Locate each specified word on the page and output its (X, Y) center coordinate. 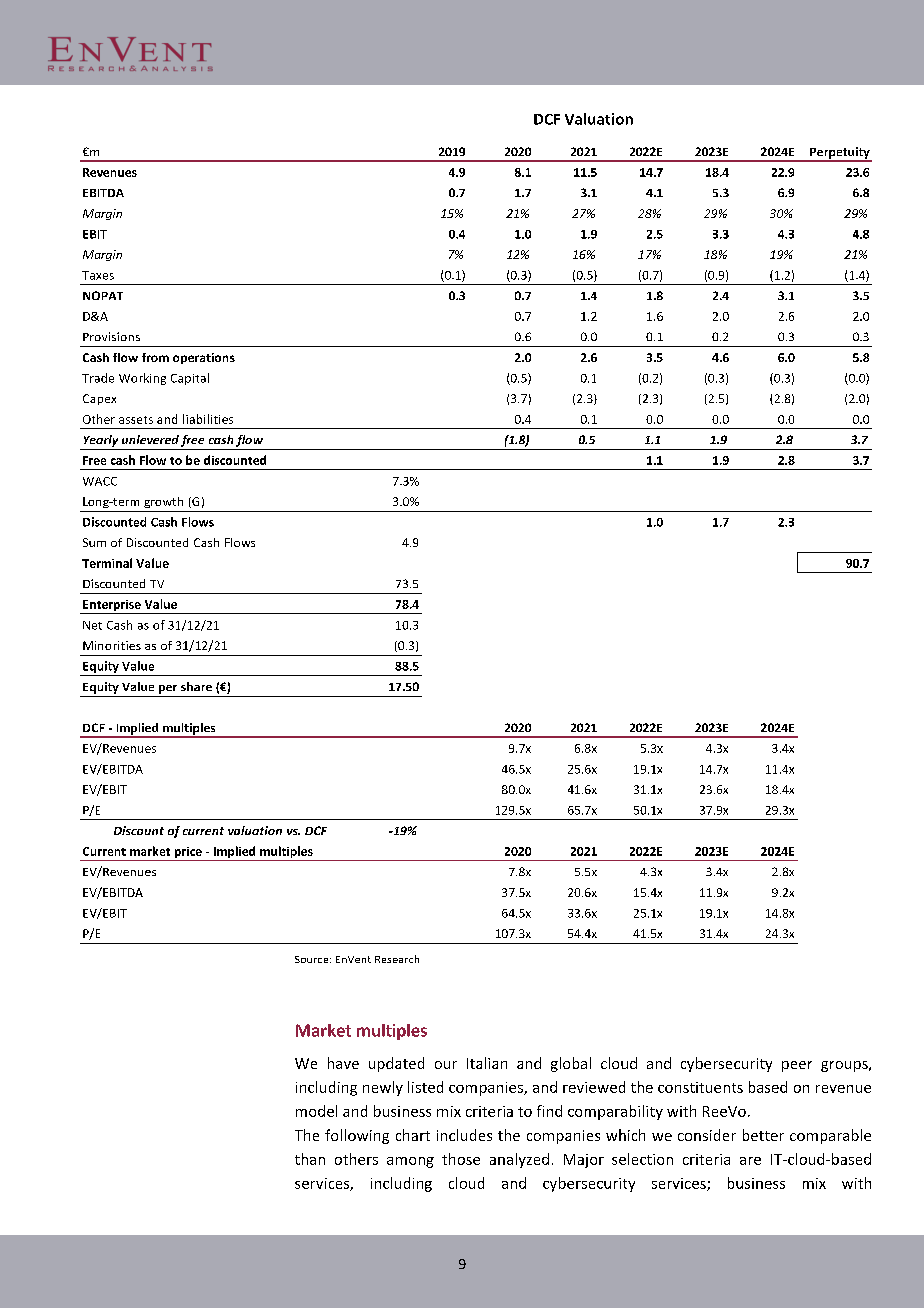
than (310, 1159)
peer (797, 1066)
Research (397, 959)
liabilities (208, 419)
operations (204, 358)
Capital (190, 379)
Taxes (98, 275)
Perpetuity (840, 154)
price (188, 854)
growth (163, 502)
